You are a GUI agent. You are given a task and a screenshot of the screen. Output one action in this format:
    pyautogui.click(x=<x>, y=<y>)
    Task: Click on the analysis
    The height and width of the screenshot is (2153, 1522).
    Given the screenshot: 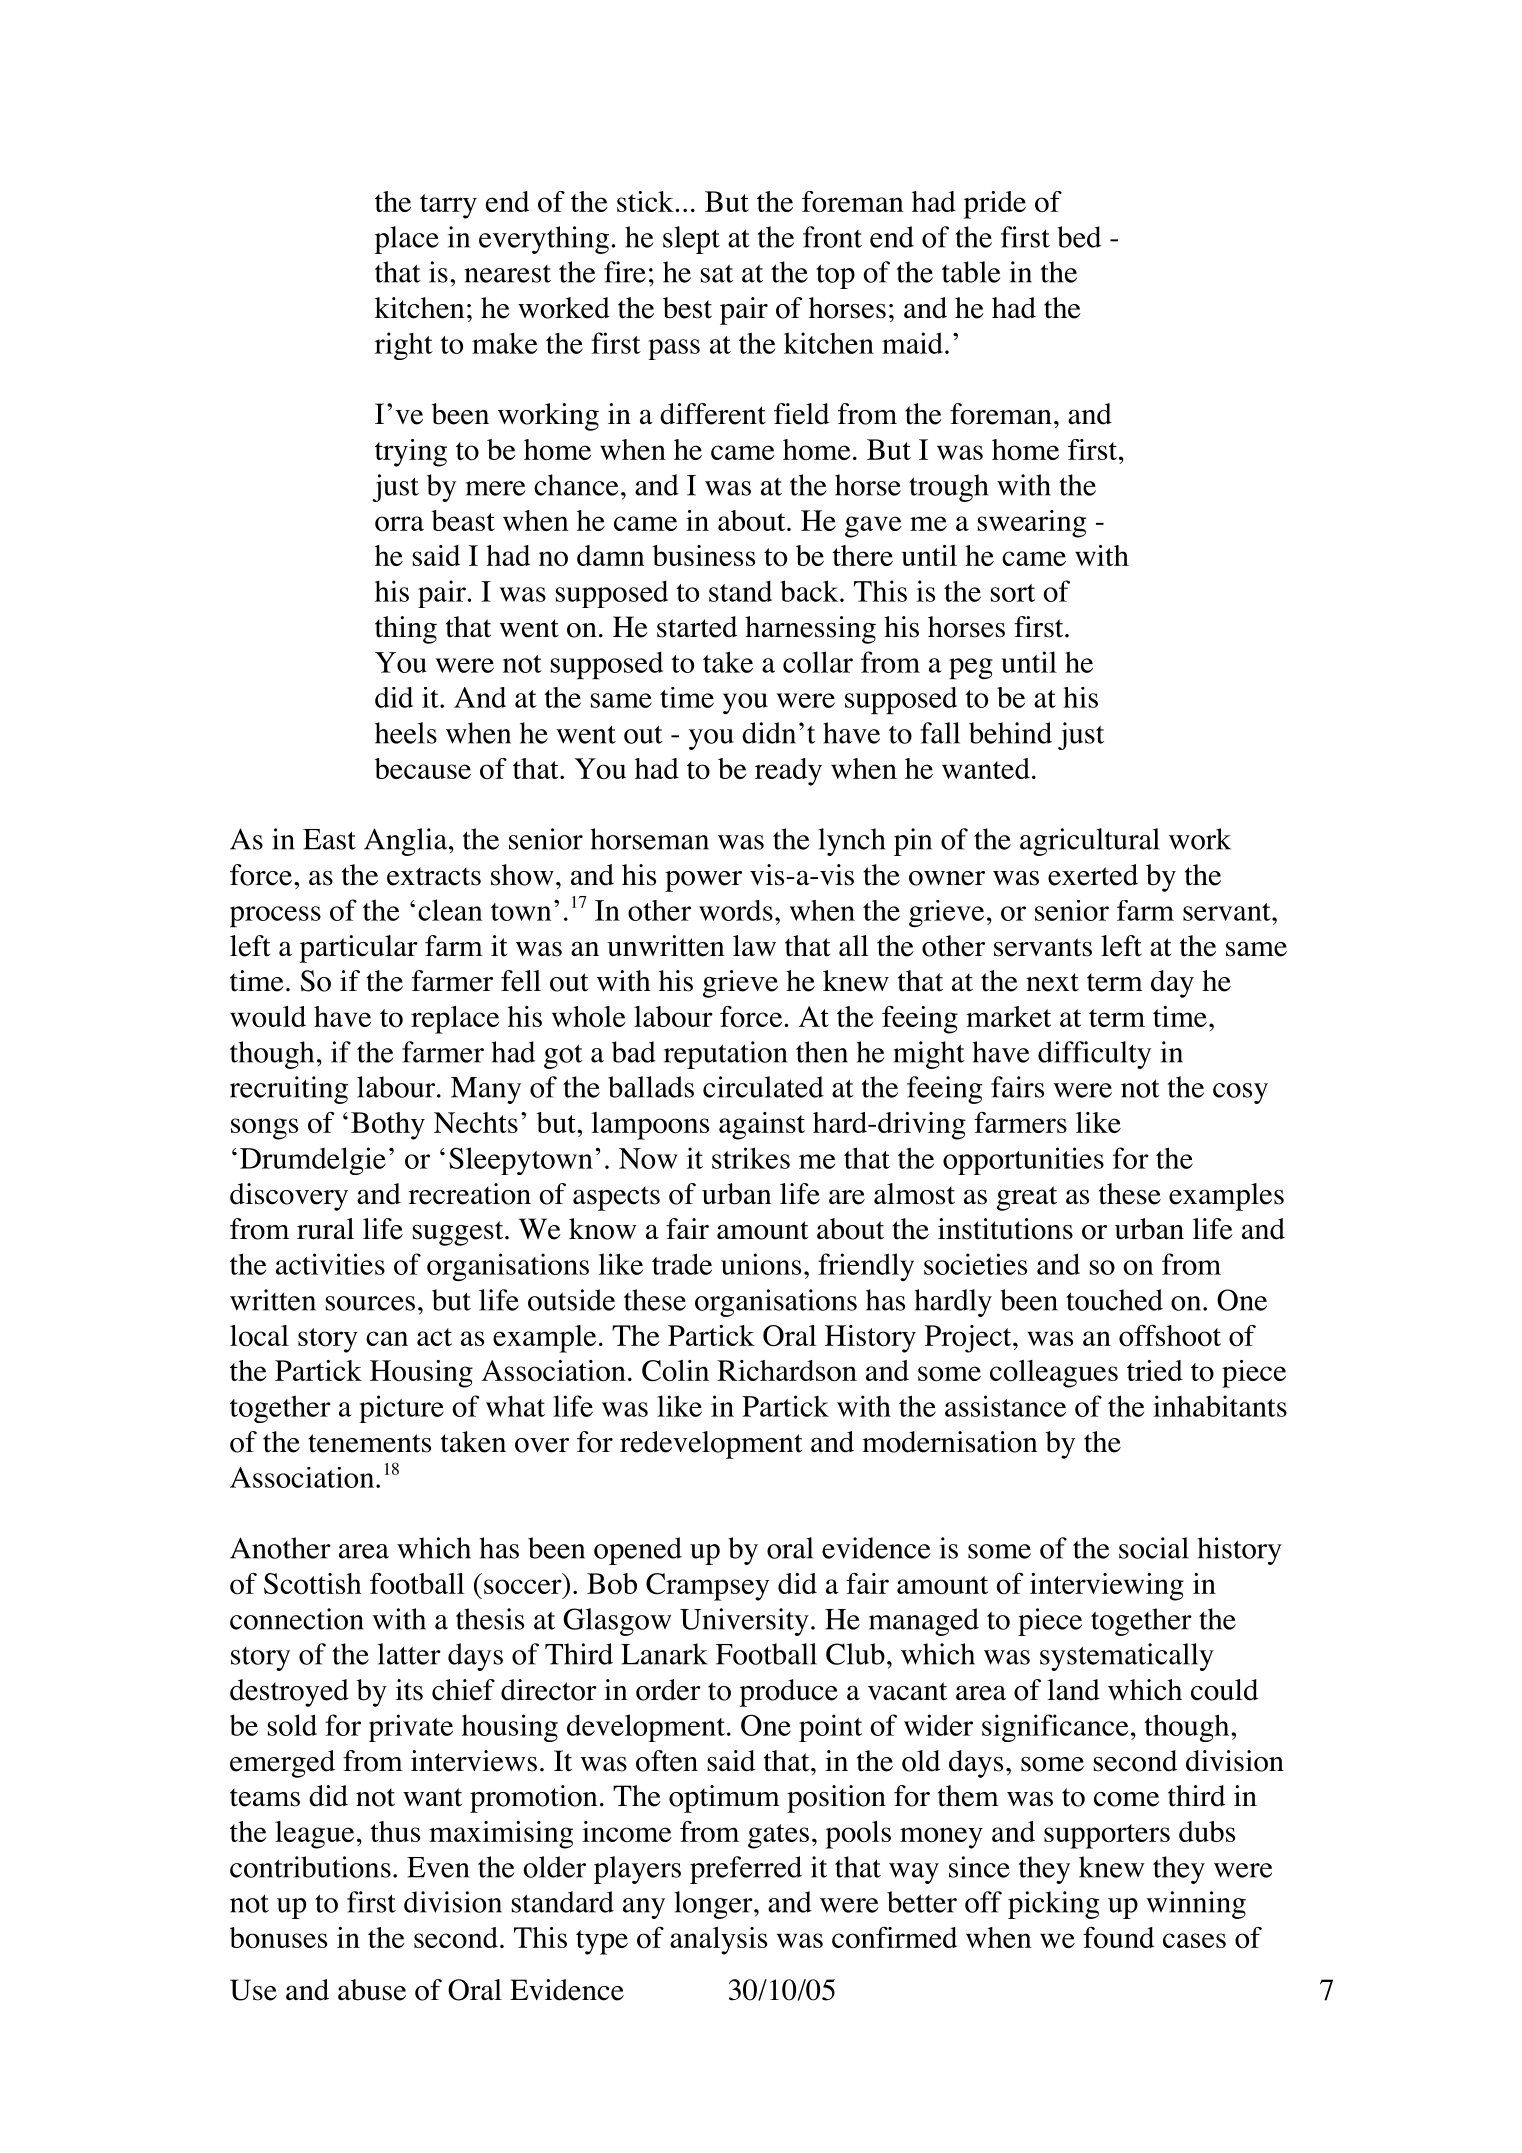 What is the action you would take?
    pyautogui.click(x=718, y=1941)
